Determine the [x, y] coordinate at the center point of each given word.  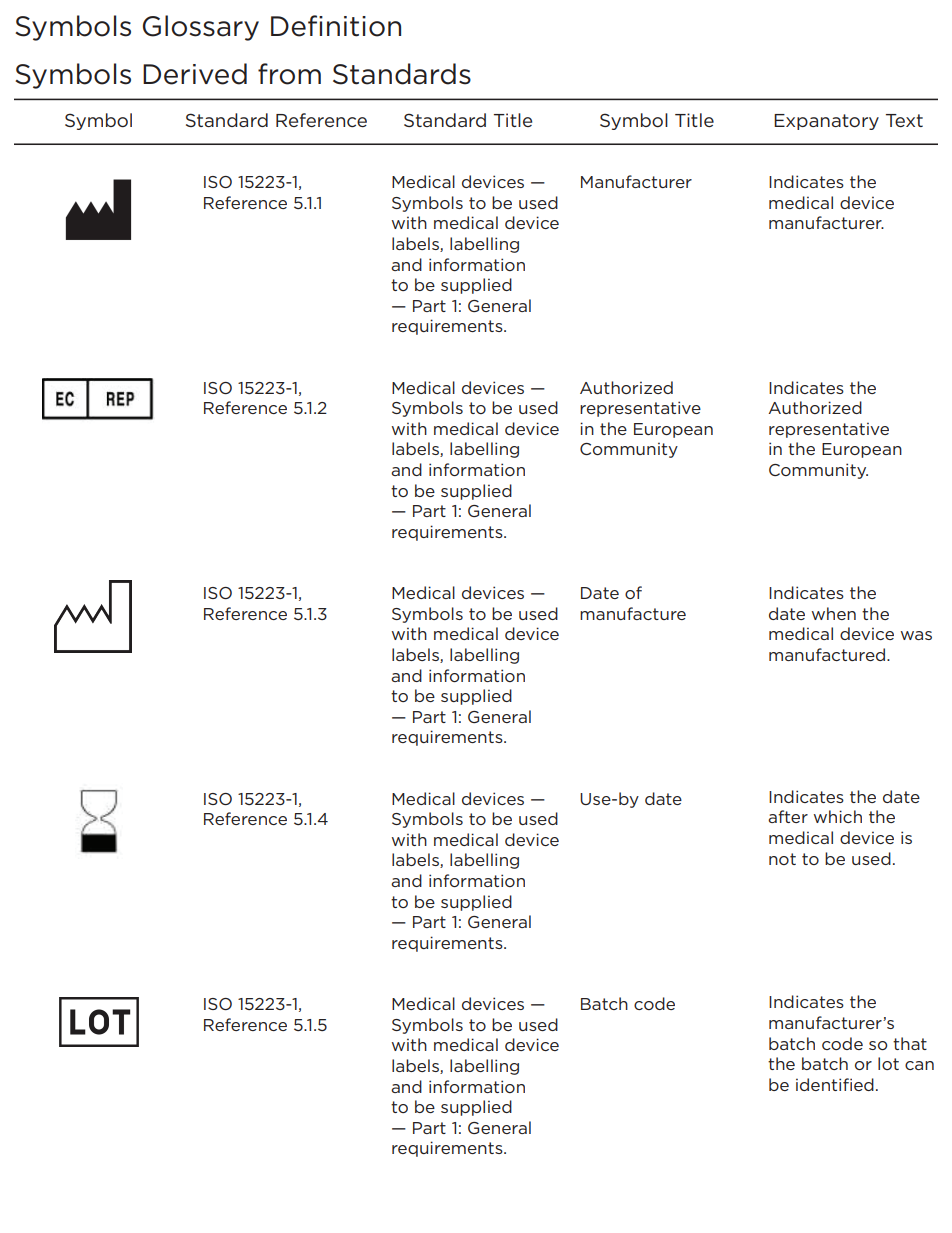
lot [888, 1063]
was [916, 635]
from [289, 74]
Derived [195, 74]
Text [904, 120]
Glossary [201, 28]
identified [835, 1084]
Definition [336, 26]
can [919, 1065]
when [834, 613]
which [838, 816]
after [788, 816]
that [910, 1043]
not [782, 859]
